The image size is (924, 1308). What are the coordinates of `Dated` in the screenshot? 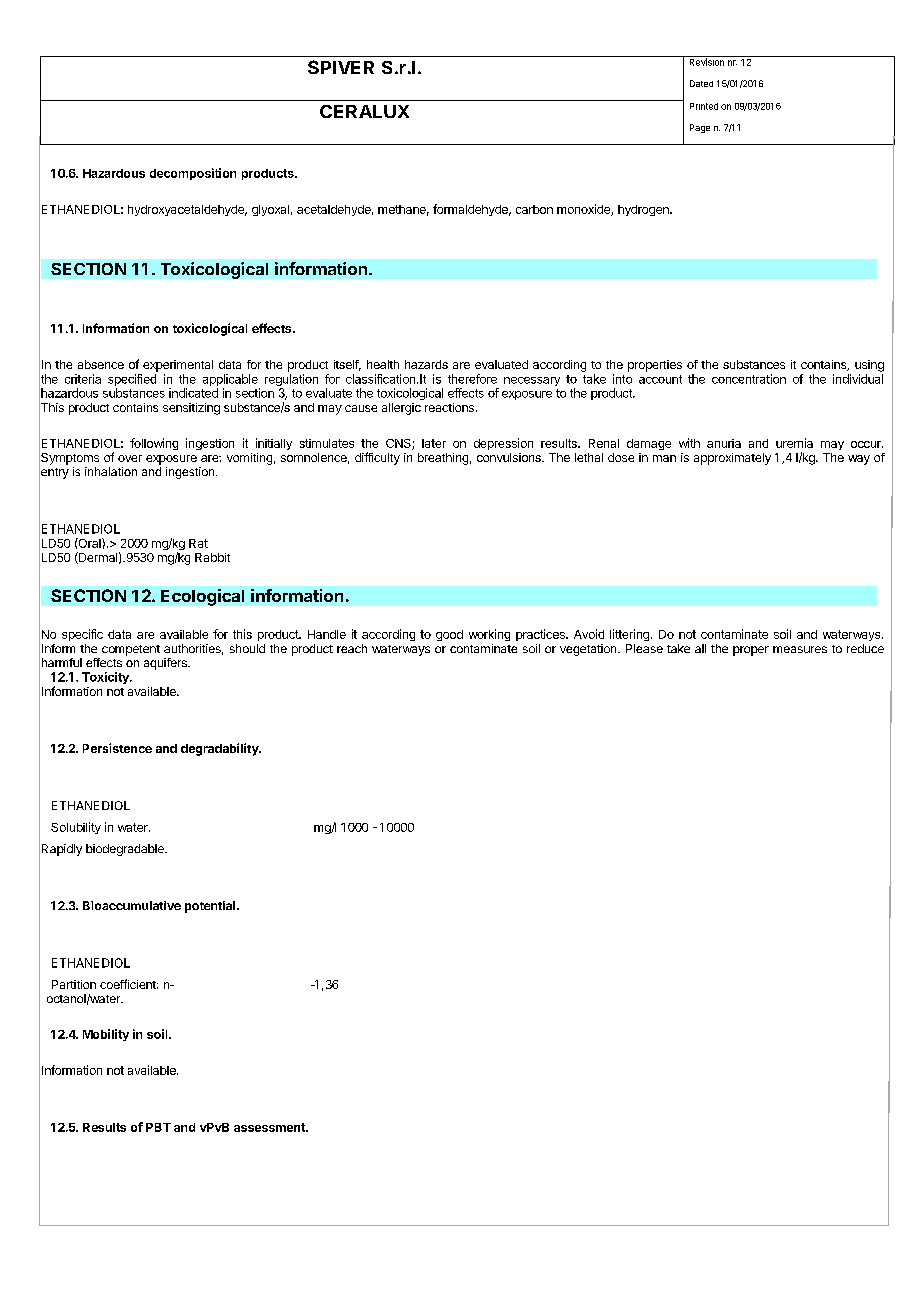 It's located at (701, 83).
